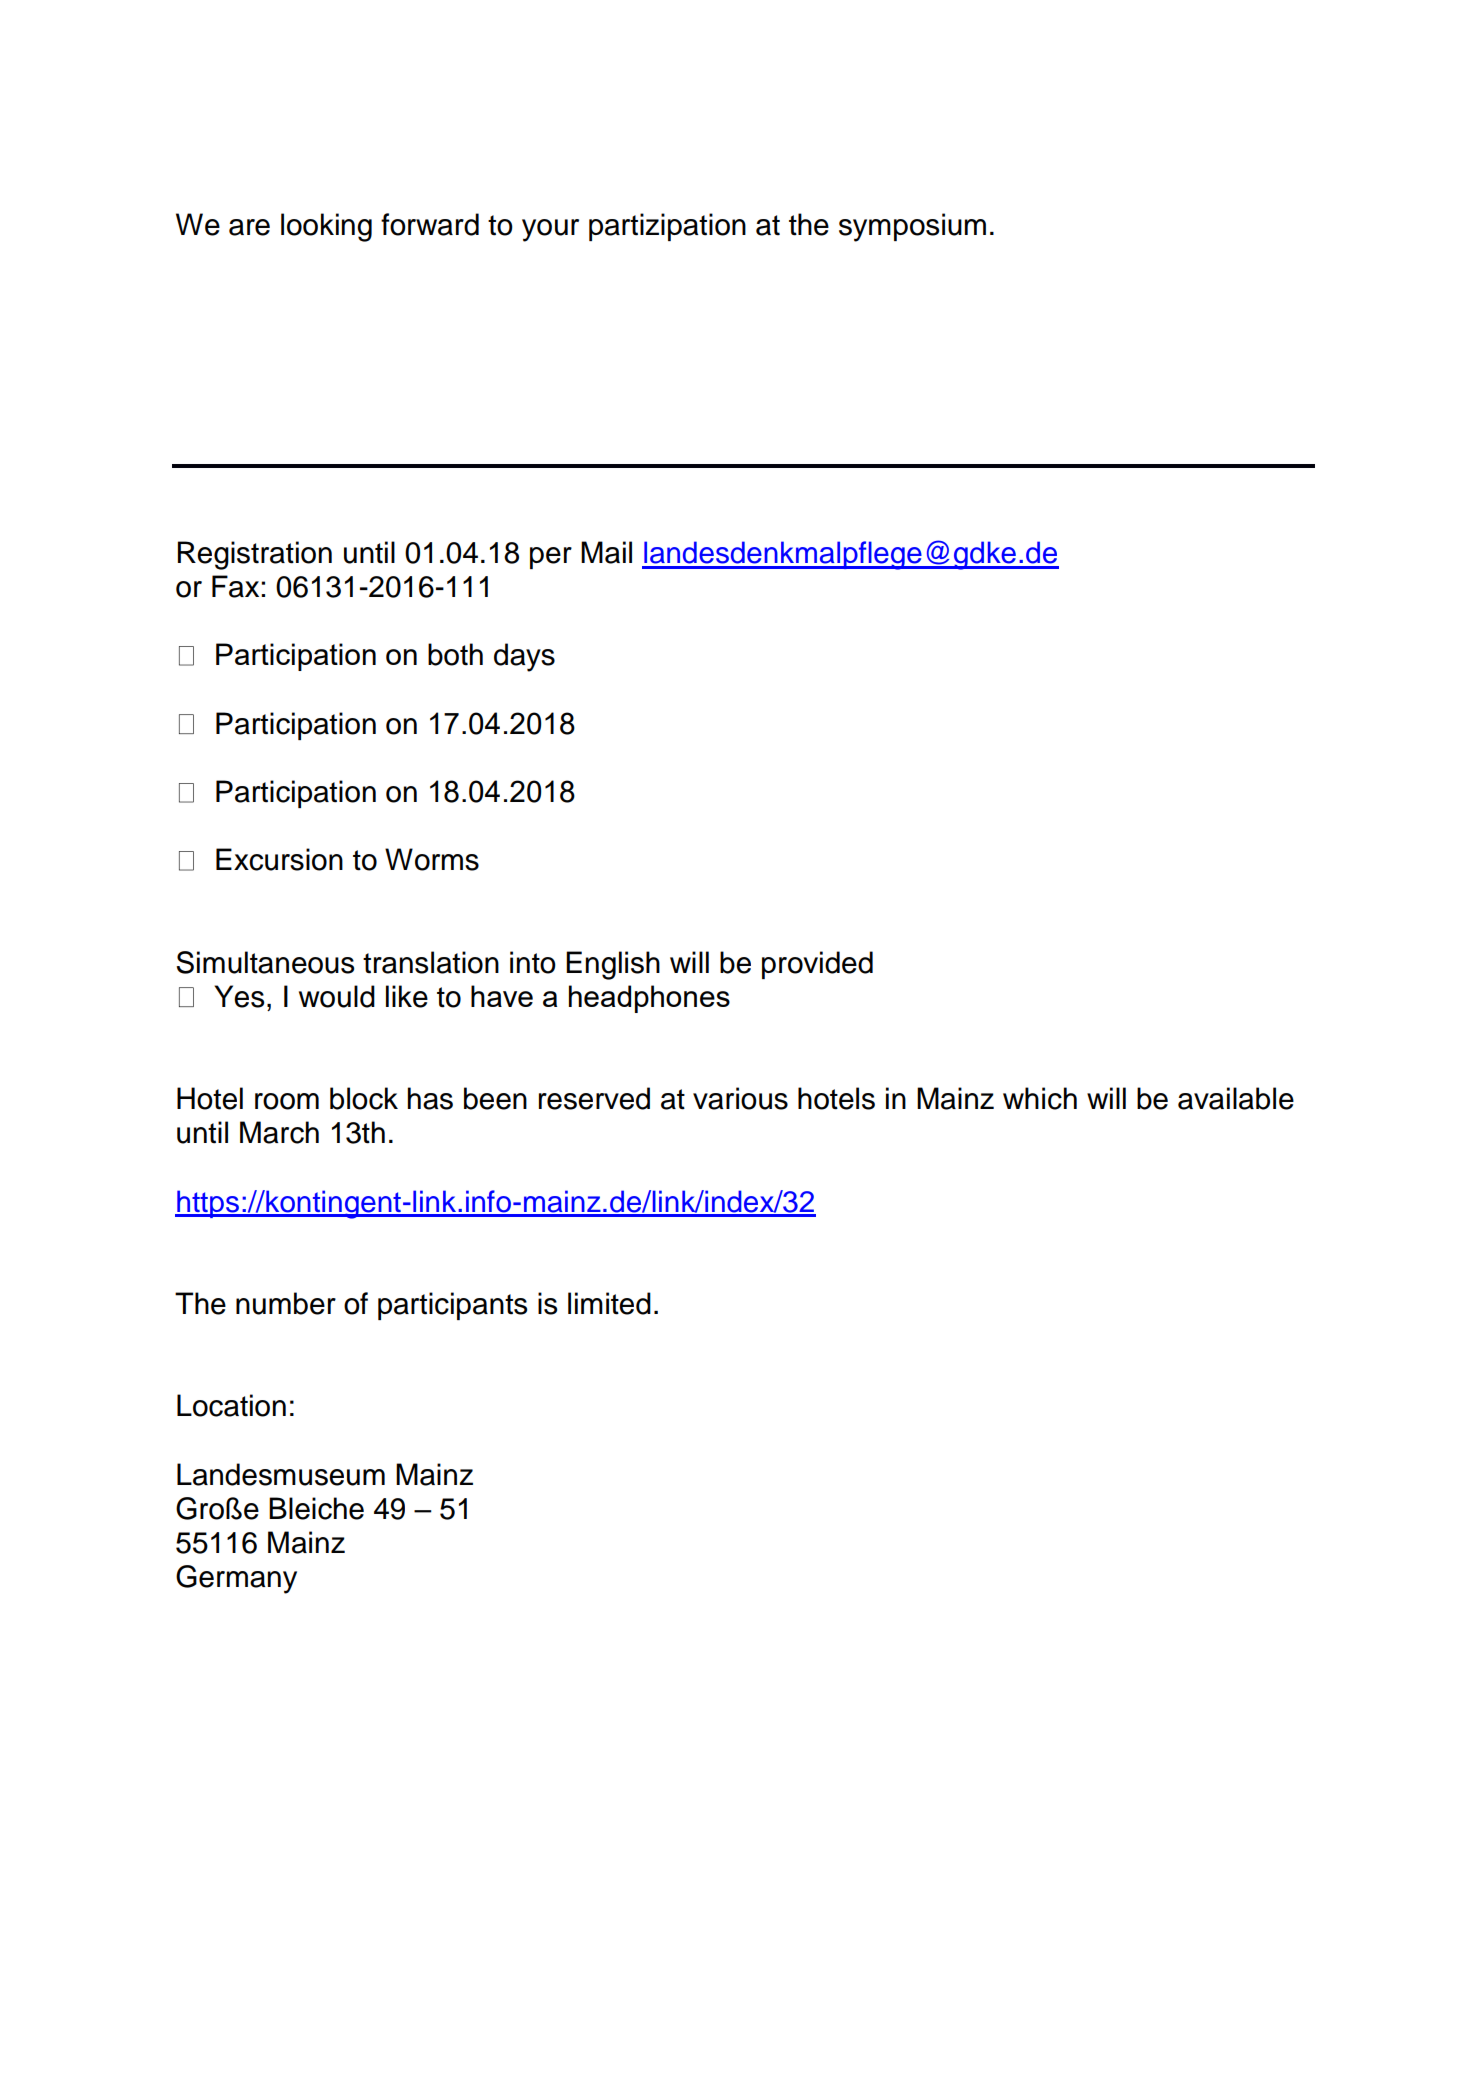 This screenshot has width=1472, height=2082. I want to click on which, so click(1040, 1098).
